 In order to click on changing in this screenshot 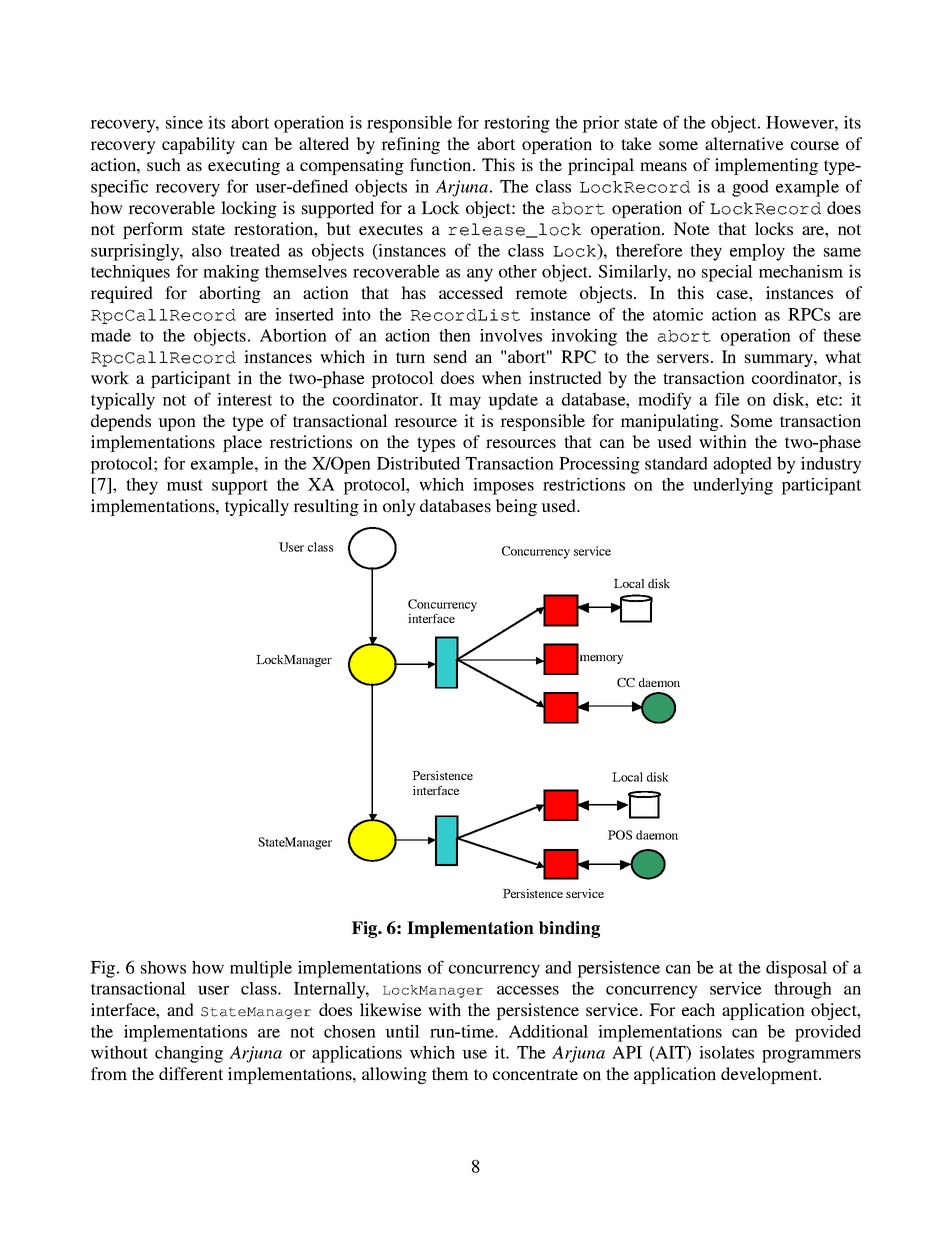, I will do `click(189, 1054)`.
